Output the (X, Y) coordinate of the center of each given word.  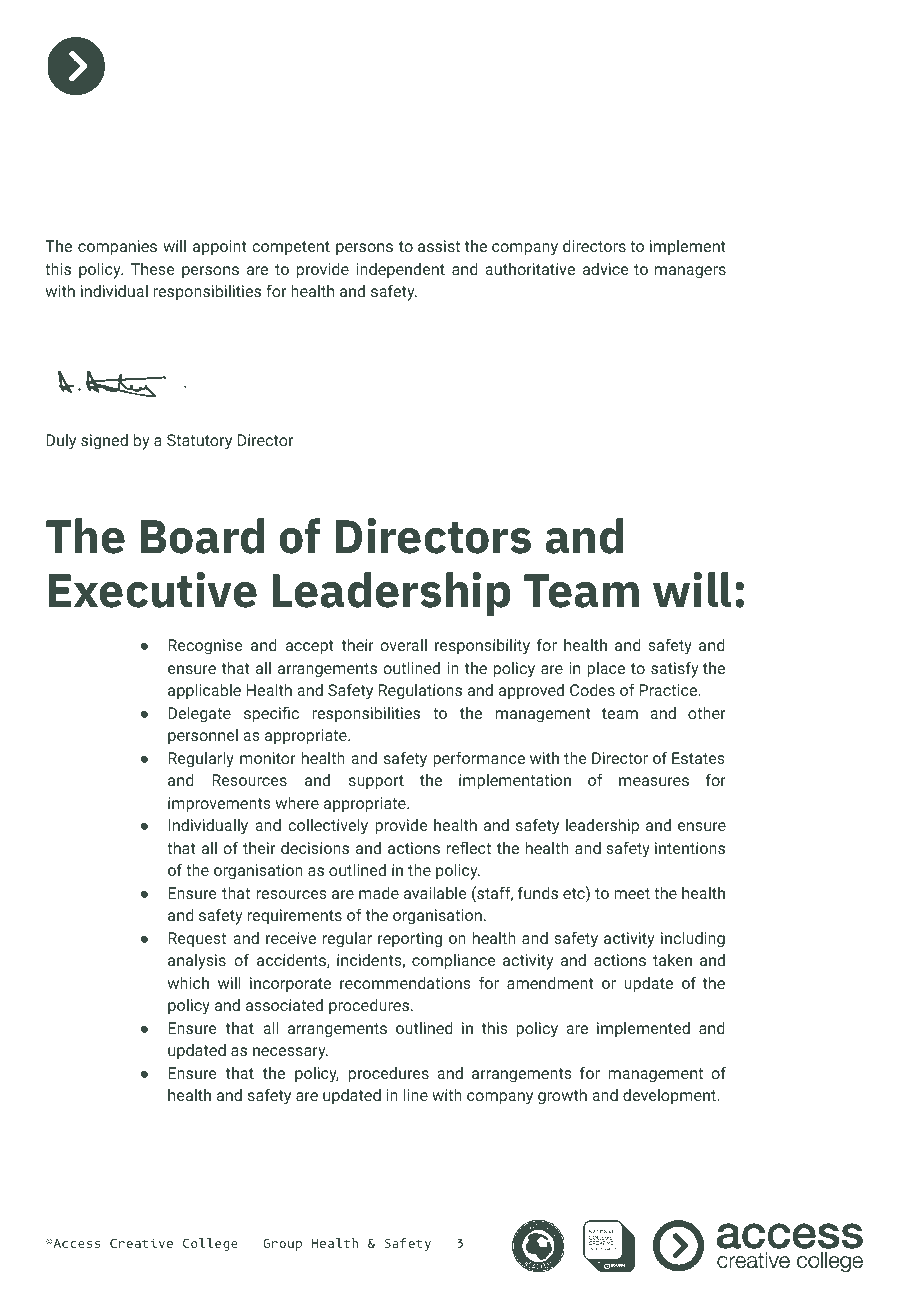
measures (654, 781)
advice (606, 269)
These (153, 269)
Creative (141, 1243)
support (376, 782)
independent (400, 271)
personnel (203, 737)
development (669, 1097)
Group (282, 1244)
